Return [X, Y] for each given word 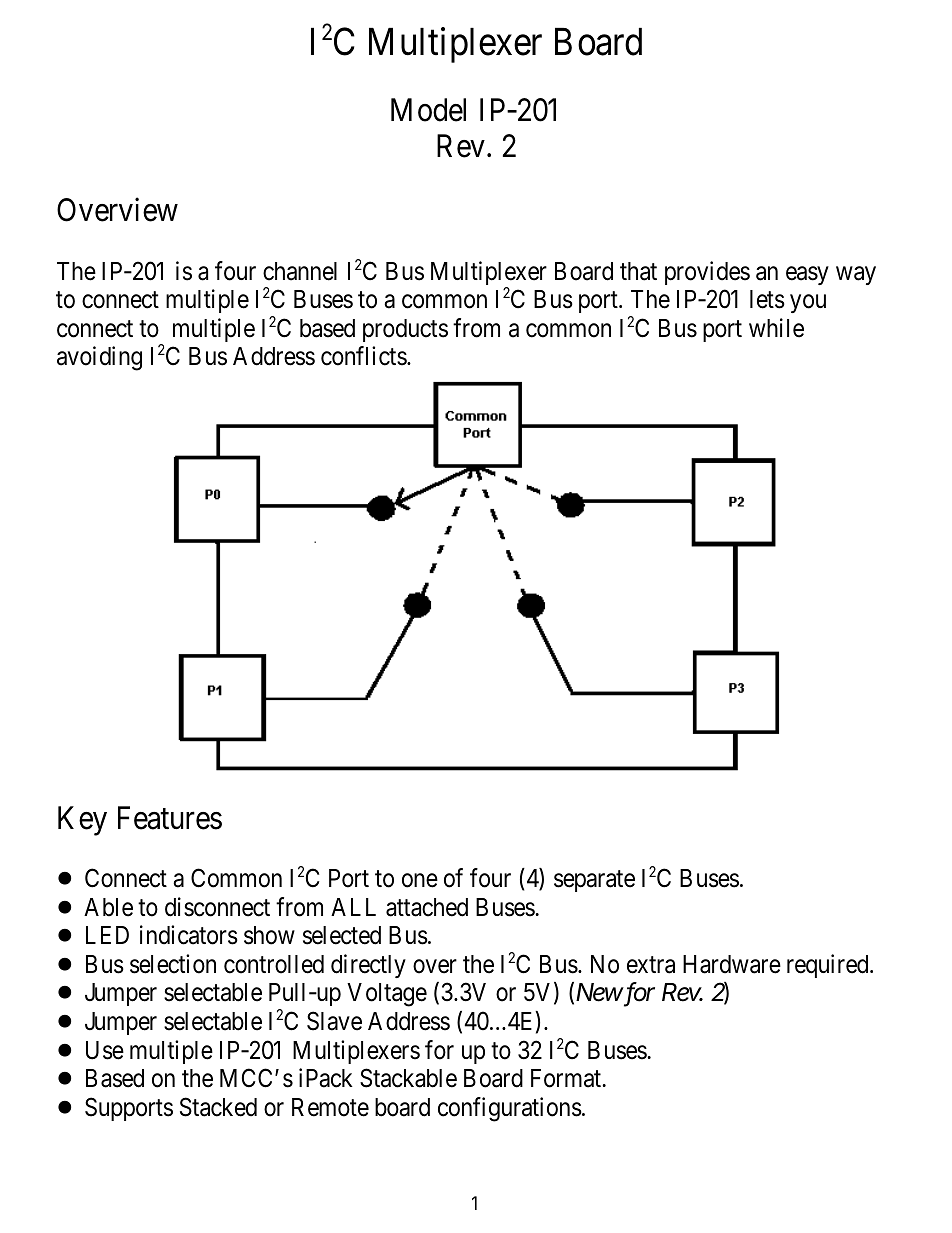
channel [300, 271]
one [420, 881]
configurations [510, 1109]
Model [428, 110]
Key [82, 821]
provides [707, 273]
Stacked [218, 1107]
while [776, 328]
